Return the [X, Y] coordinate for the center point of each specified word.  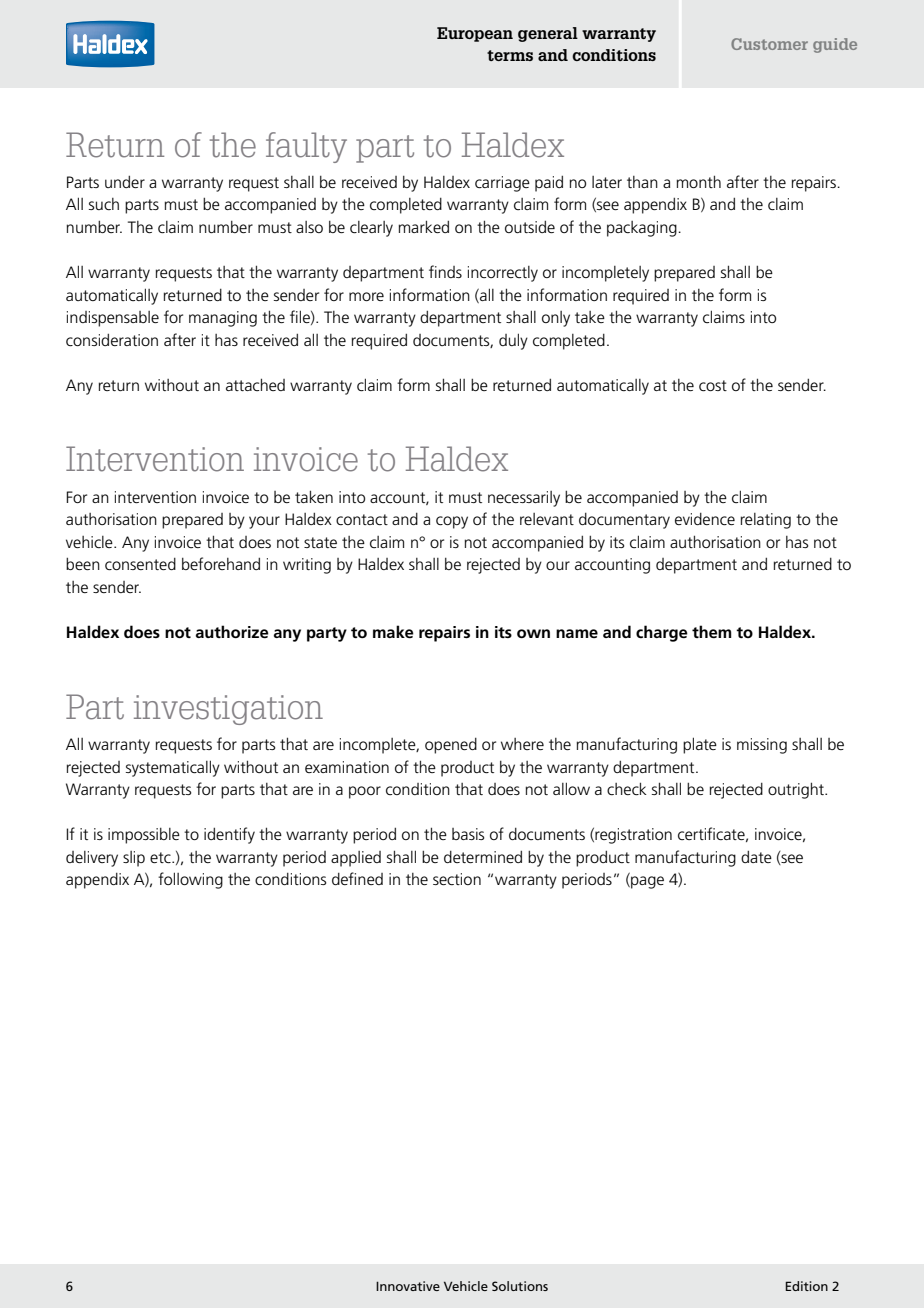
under [125, 181]
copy [452, 522]
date [756, 856]
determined [483, 856]
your [264, 522]
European [475, 34]
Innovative [408, 1286]
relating [766, 521]
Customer [769, 44]
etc [161, 857]
